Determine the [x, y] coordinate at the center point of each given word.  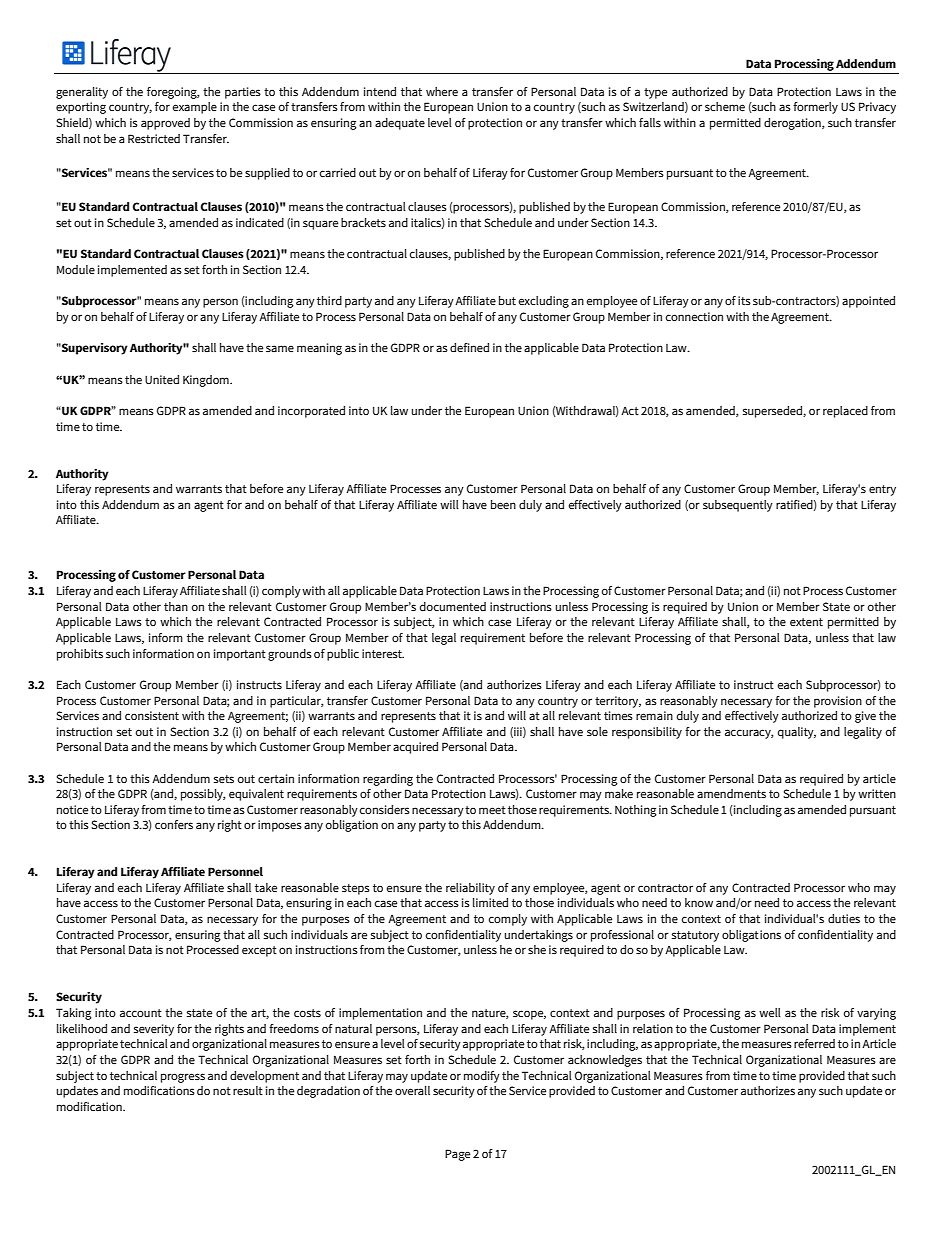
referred [814, 1043]
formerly [815, 108]
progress [183, 1078]
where [442, 91]
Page [457, 1155]
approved [165, 124]
